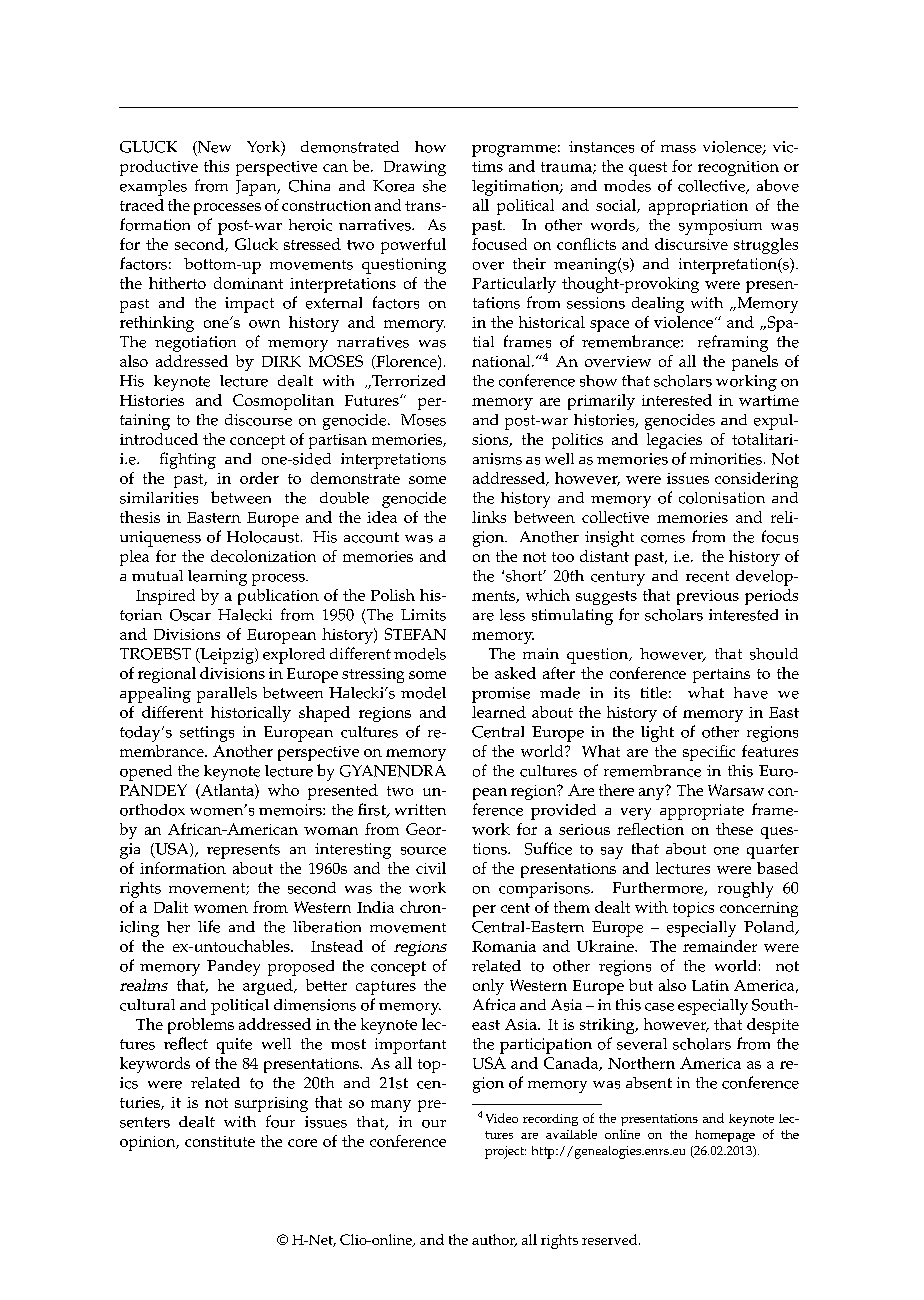 The image size is (924, 1300). I want to click on homepage, so click(725, 1136).
